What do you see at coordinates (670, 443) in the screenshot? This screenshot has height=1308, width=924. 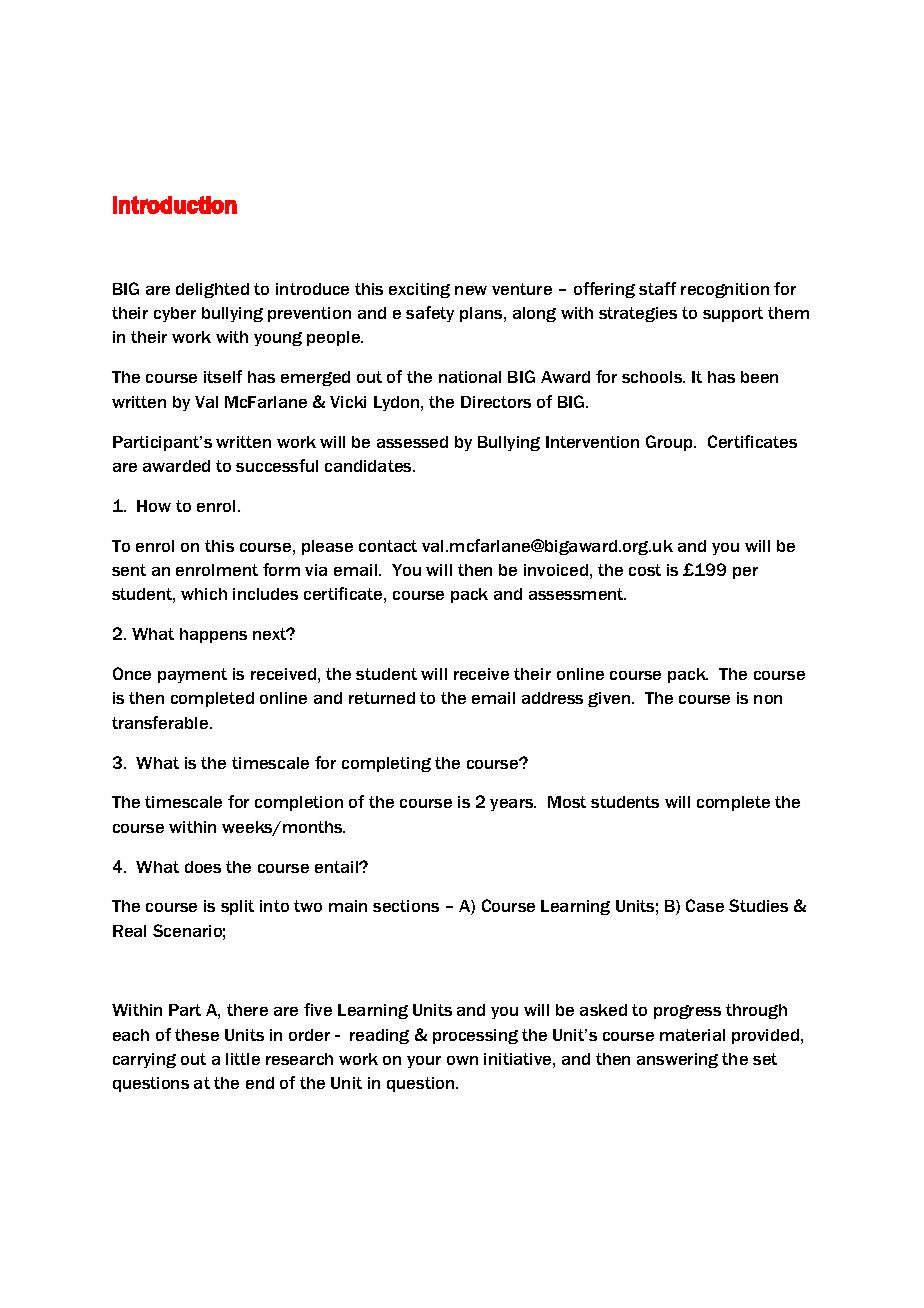 I see `Group` at bounding box center [670, 443].
